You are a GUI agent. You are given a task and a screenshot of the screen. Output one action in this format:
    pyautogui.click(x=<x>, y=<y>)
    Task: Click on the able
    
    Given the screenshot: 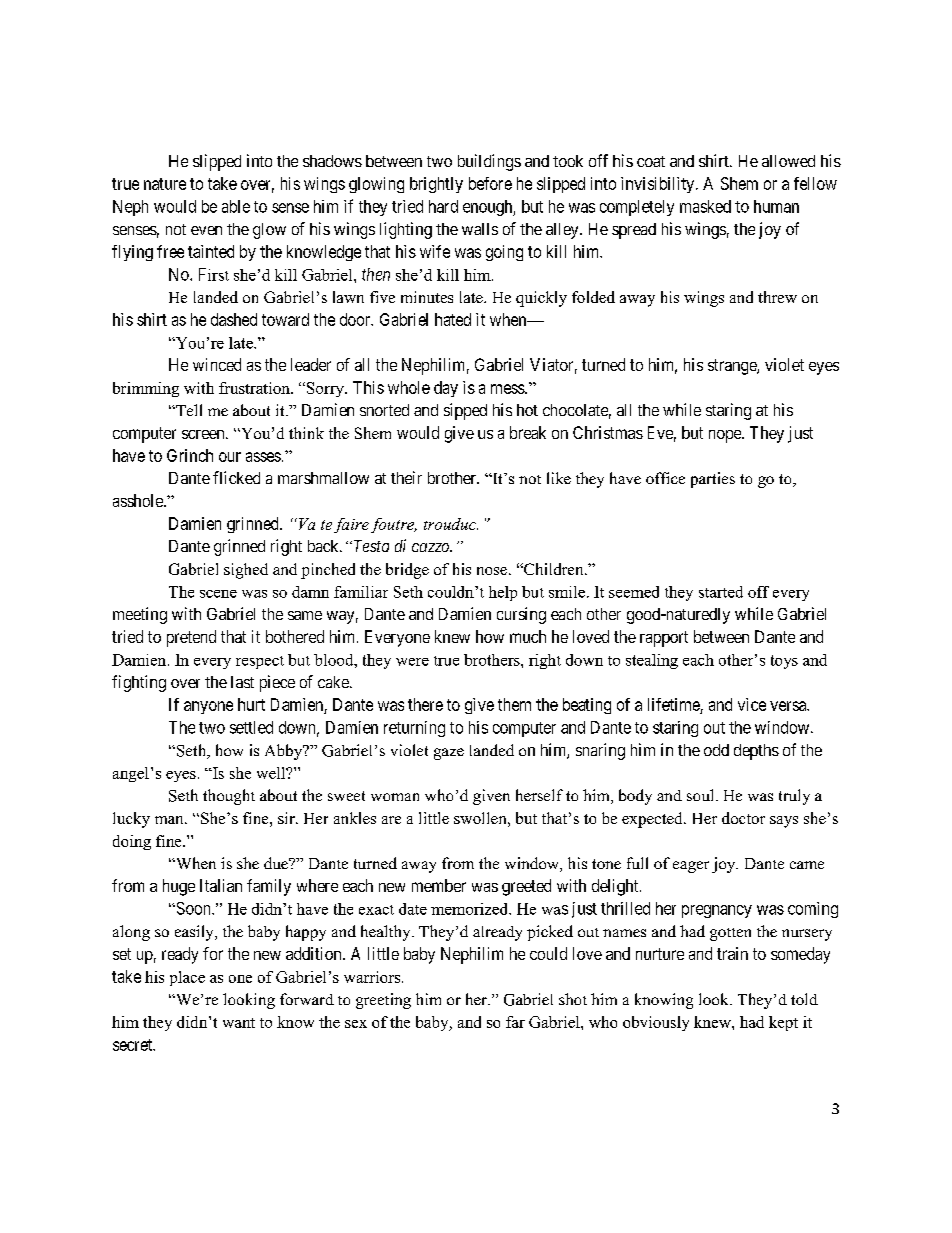 What is the action you would take?
    pyautogui.click(x=236, y=206)
